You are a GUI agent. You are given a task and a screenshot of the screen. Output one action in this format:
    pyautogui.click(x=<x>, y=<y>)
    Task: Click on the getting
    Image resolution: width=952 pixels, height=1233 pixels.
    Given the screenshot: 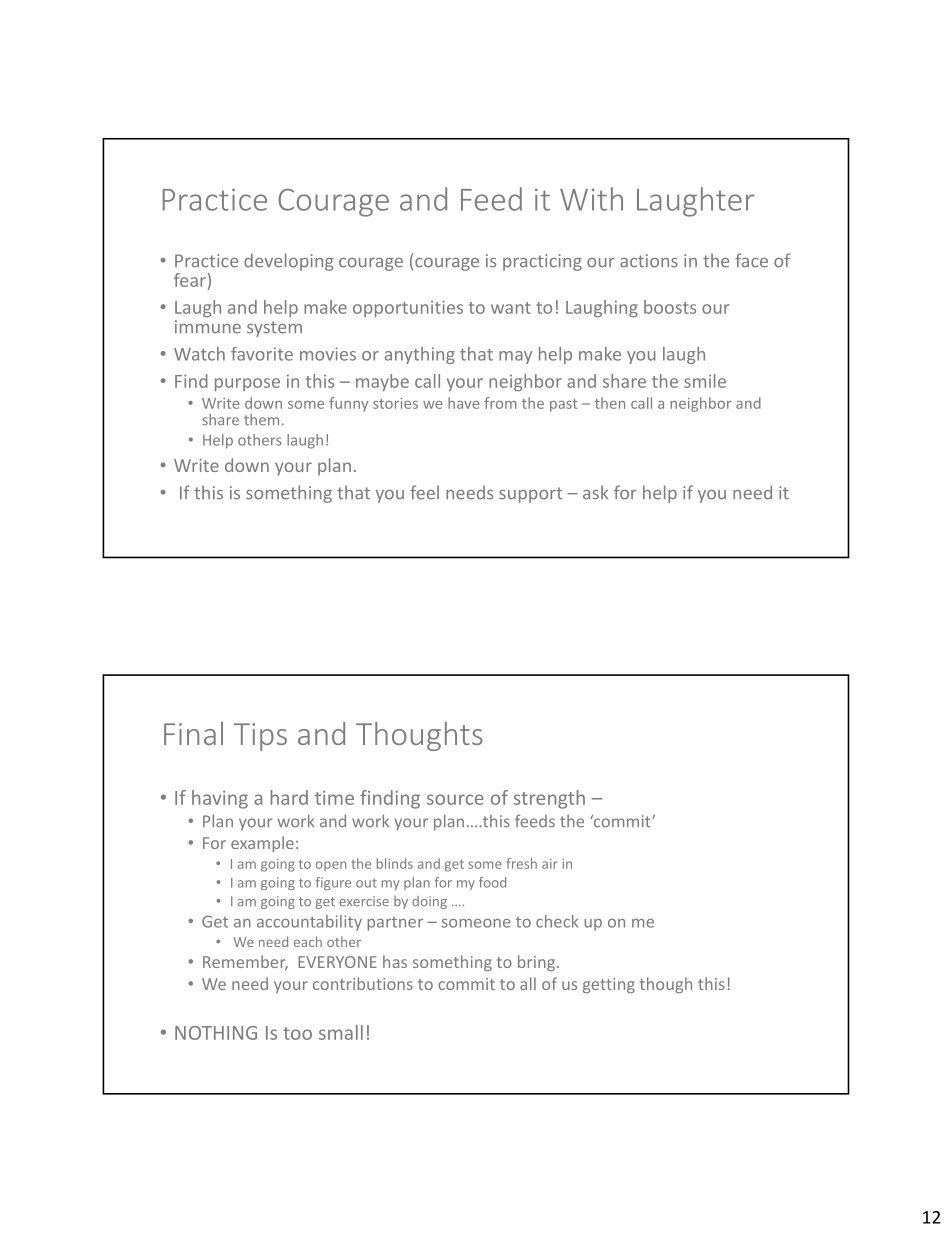 What is the action you would take?
    pyautogui.click(x=609, y=985)
